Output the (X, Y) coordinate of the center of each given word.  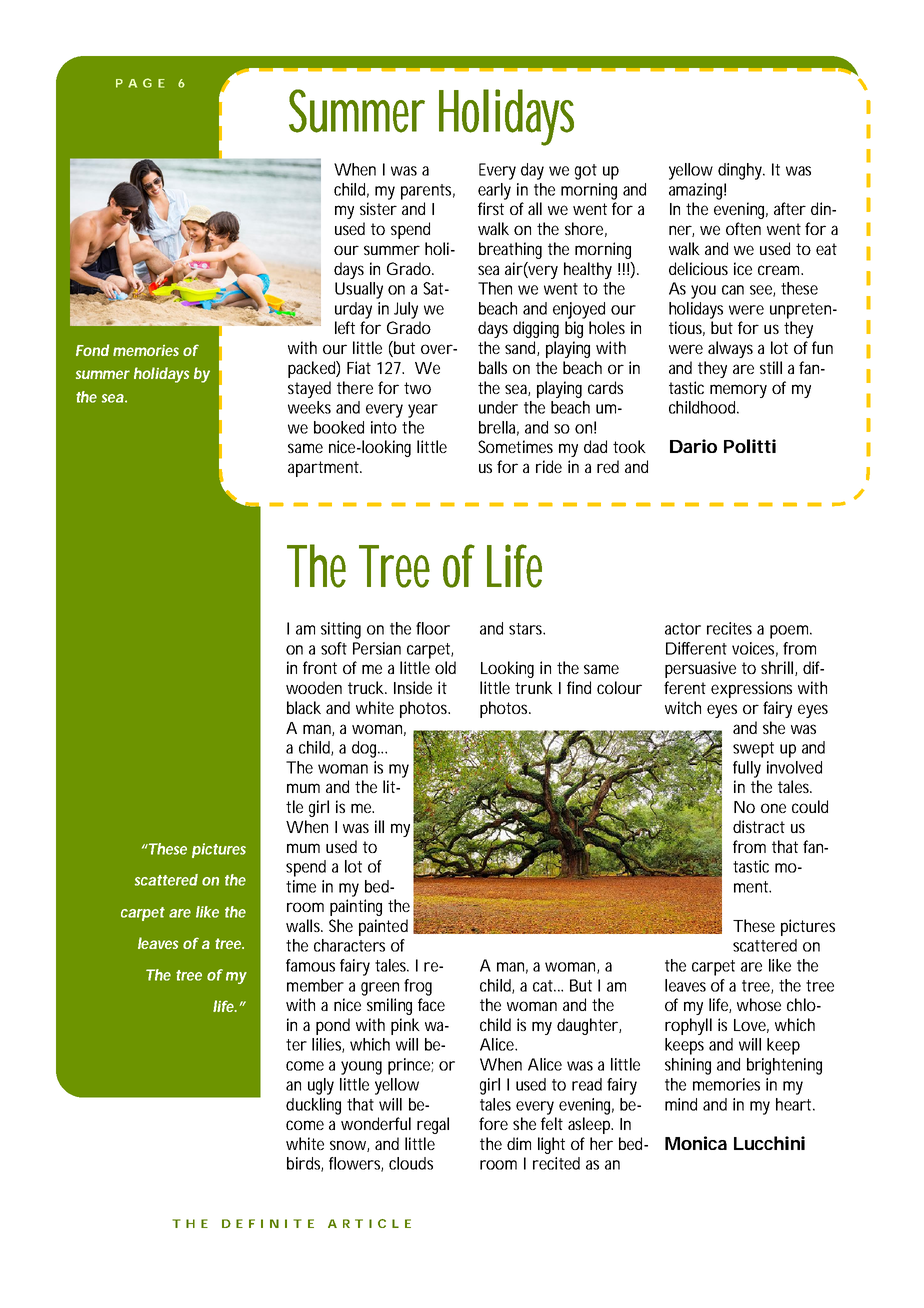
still (771, 367)
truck (366, 687)
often (743, 228)
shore (584, 228)
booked (339, 427)
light (551, 1145)
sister (378, 208)
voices (753, 648)
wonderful (376, 1123)
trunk (534, 687)
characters (349, 945)
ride (549, 466)
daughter (587, 1026)
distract (759, 826)
